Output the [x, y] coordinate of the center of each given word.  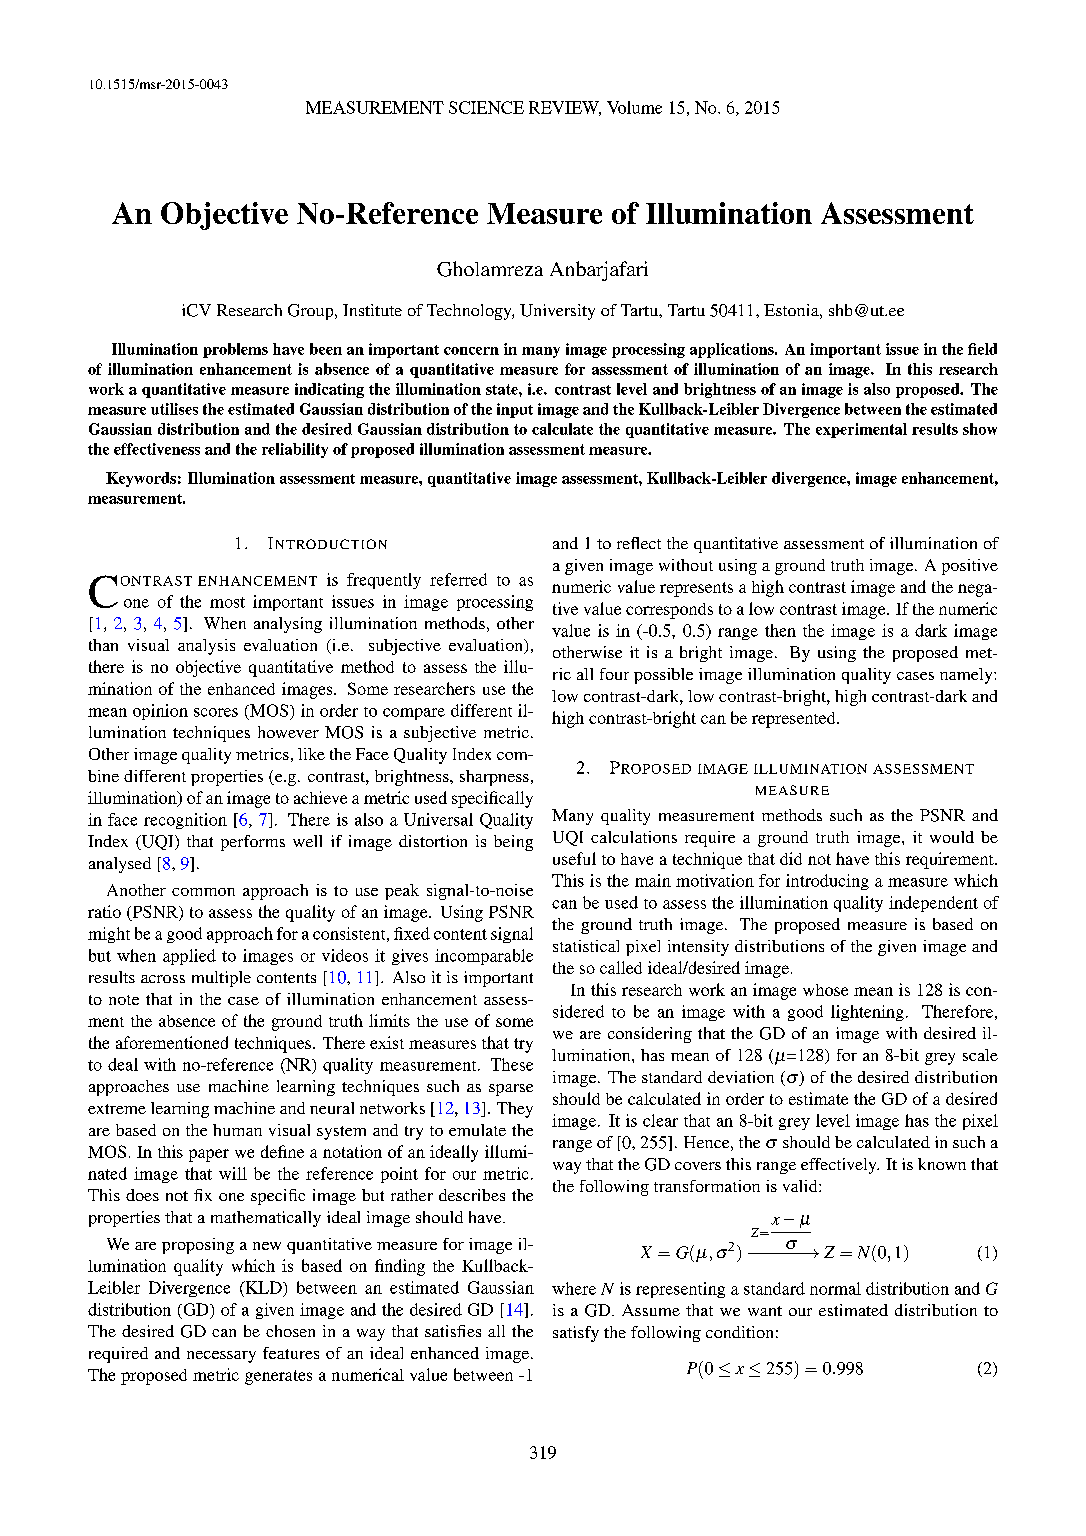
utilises [174, 409]
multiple [221, 979]
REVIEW [565, 108]
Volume [634, 107]
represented [795, 720]
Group [312, 312]
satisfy [576, 1334]
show [980, 429]
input [515, 410]
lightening [867, 1013]
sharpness [494, 778]
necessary [221, 1357]
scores [216, 712]
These [512, 1064]
